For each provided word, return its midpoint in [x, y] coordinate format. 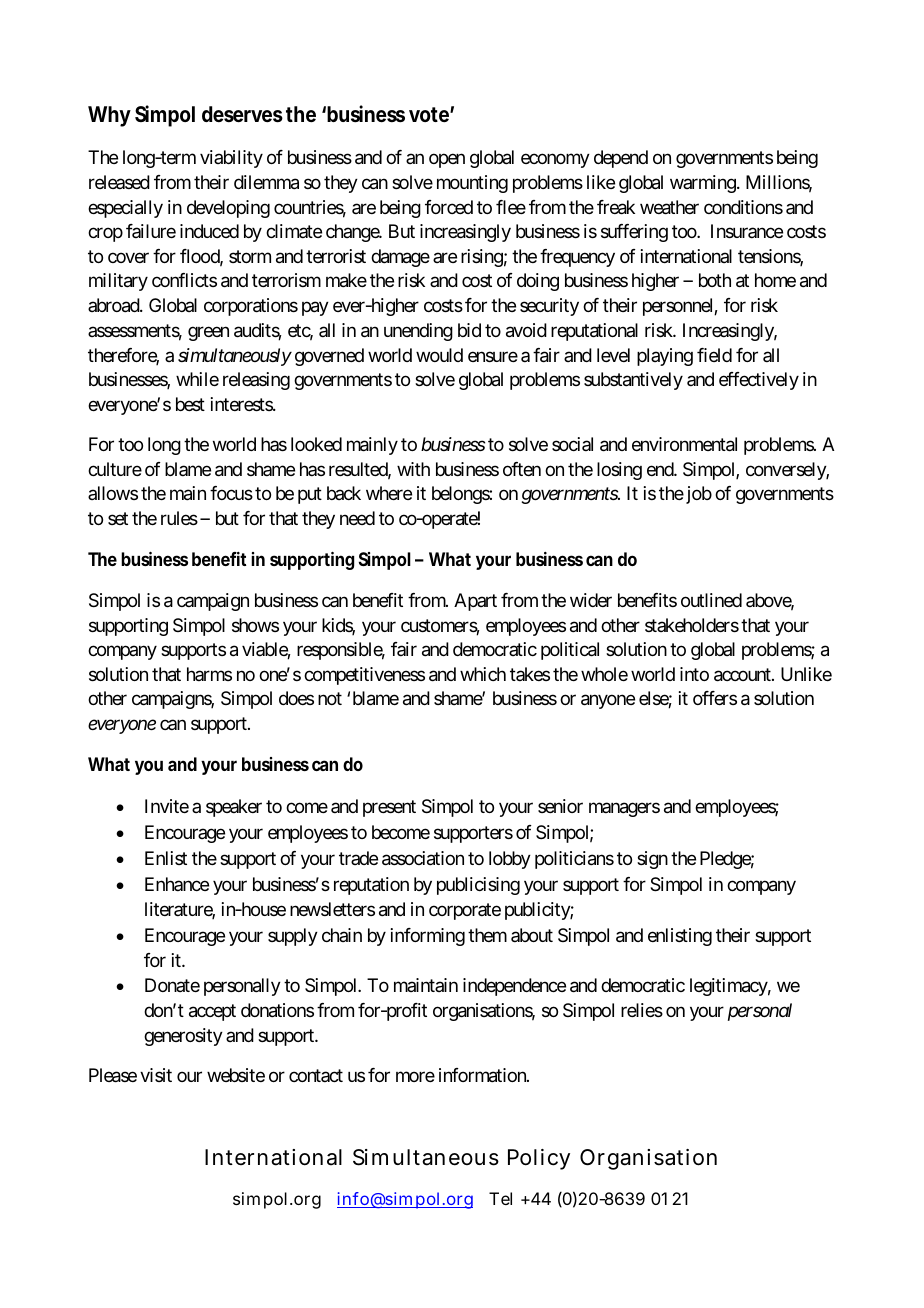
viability [231, 159]
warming [703, 184]
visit [156, 1075]
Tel [500, 1198]
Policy [539, 1159]
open [447, 161]
